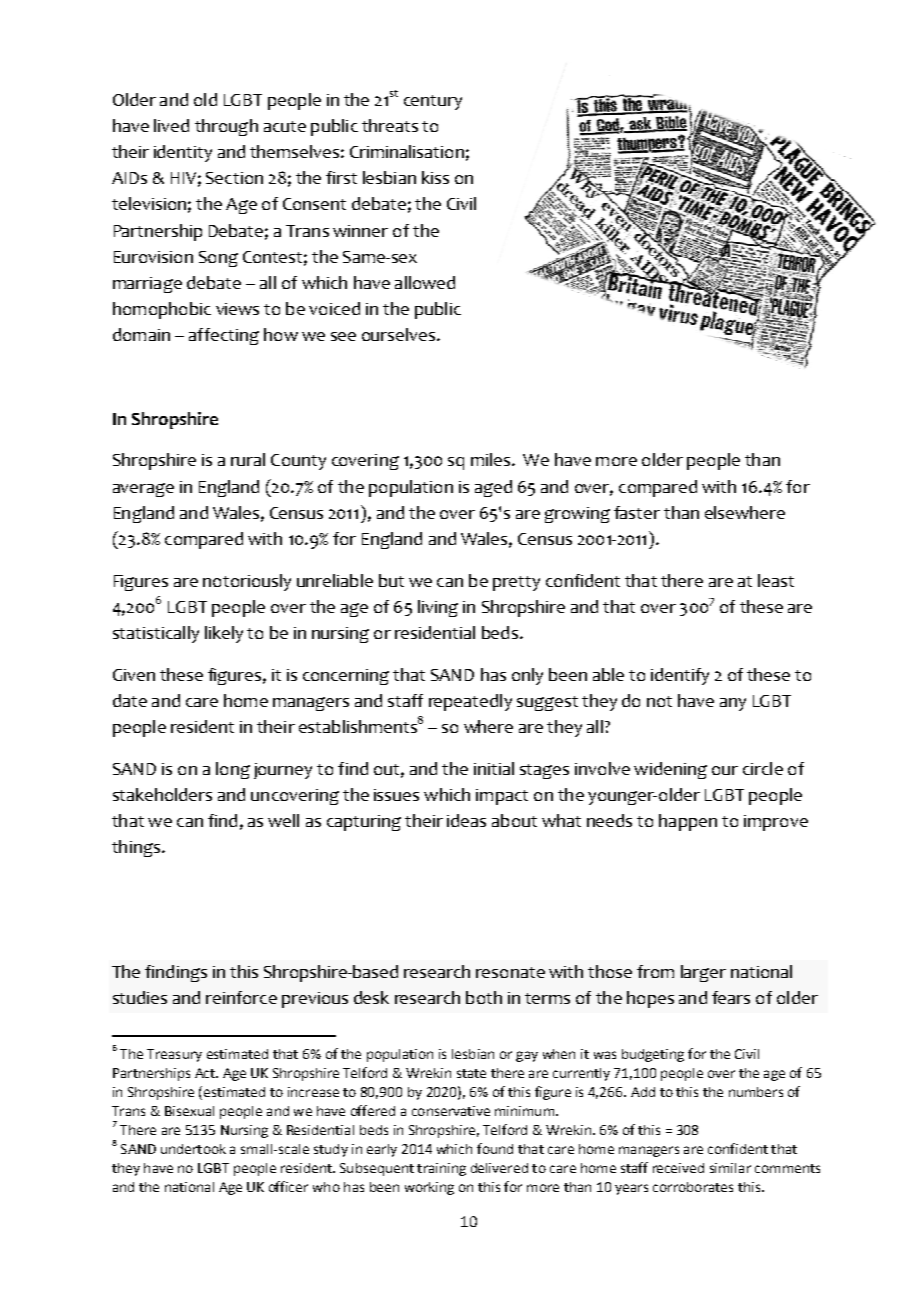  I want to click on training, so click(441, 1169).
